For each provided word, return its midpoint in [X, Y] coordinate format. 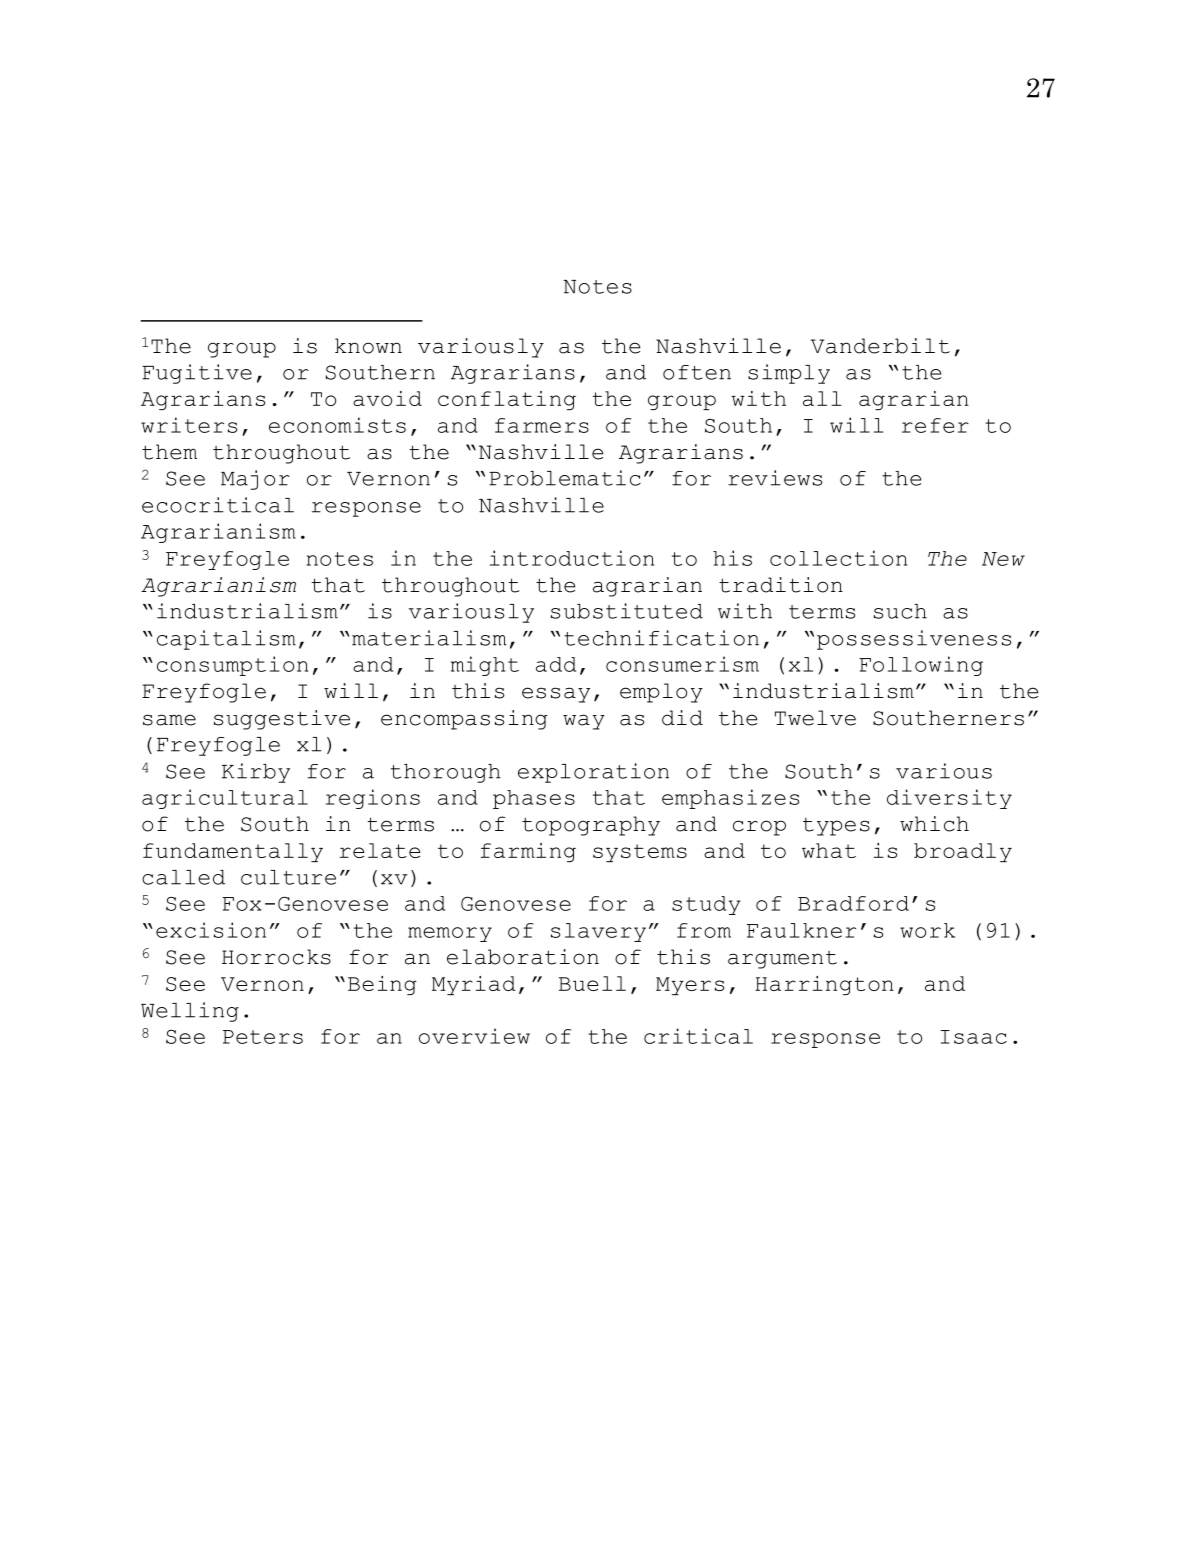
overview [474, 1036]
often [697, 372]
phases [534, 799]
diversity [949, 799]
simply [789, 374]
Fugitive [197, 374]
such [900, 611]
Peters [263, 1037]
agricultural [225, 799]
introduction [572, 558]
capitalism [226, 640]
